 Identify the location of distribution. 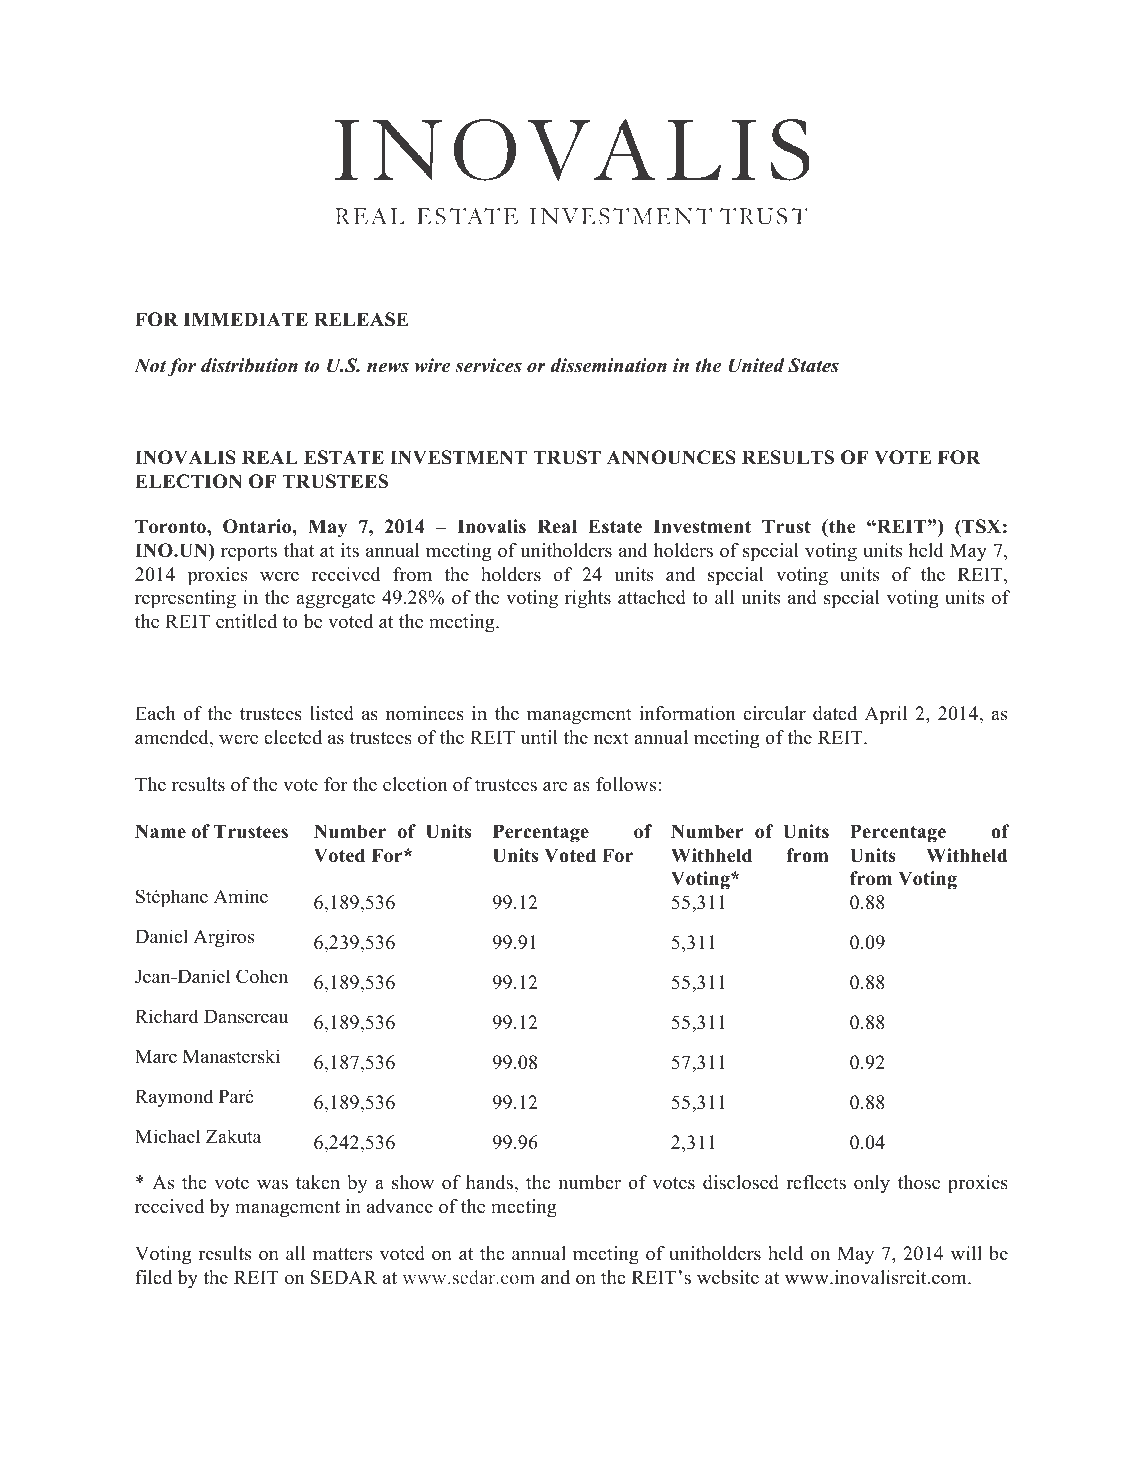
(249, 365).
